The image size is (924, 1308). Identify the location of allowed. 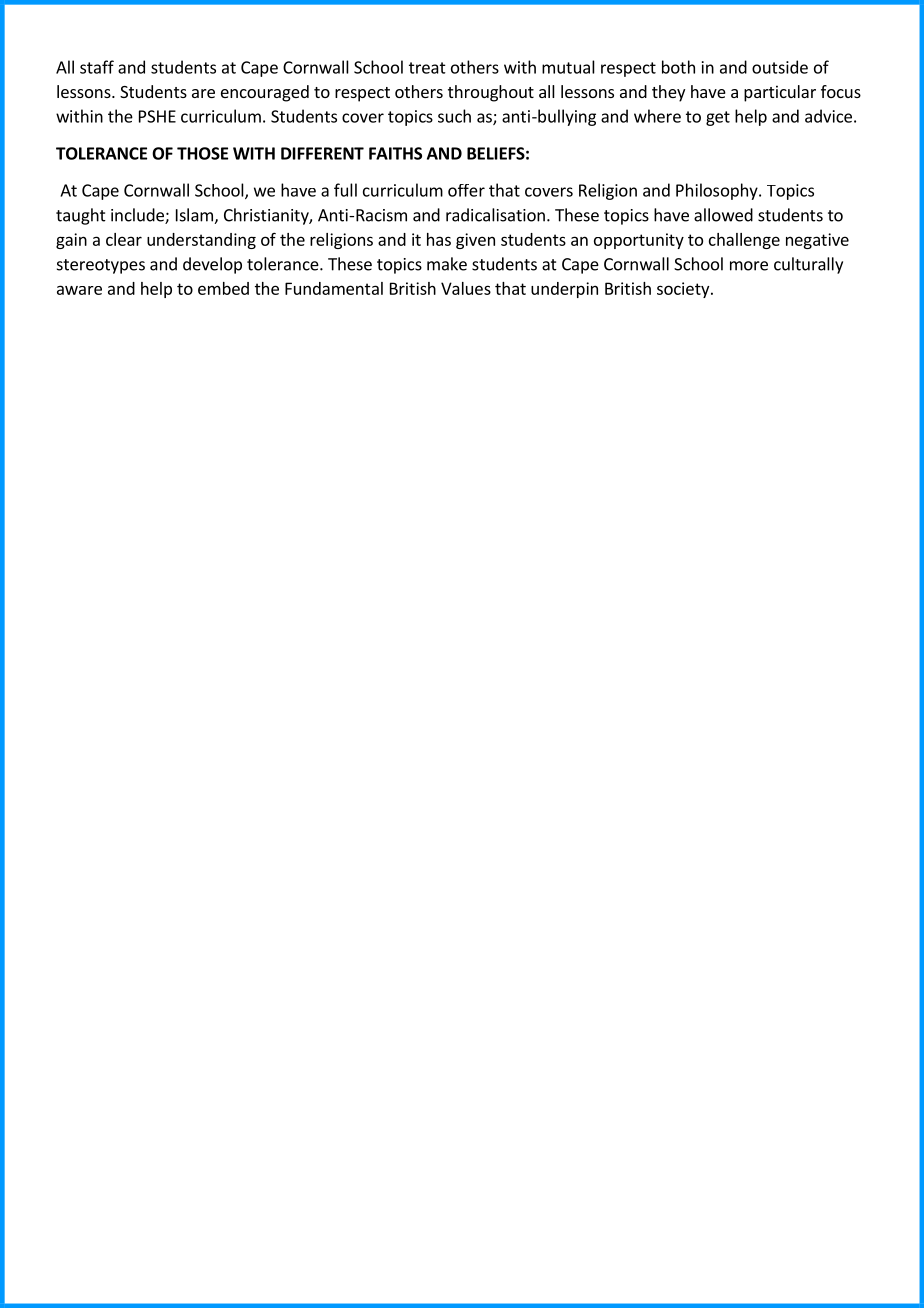
(723, 215).
